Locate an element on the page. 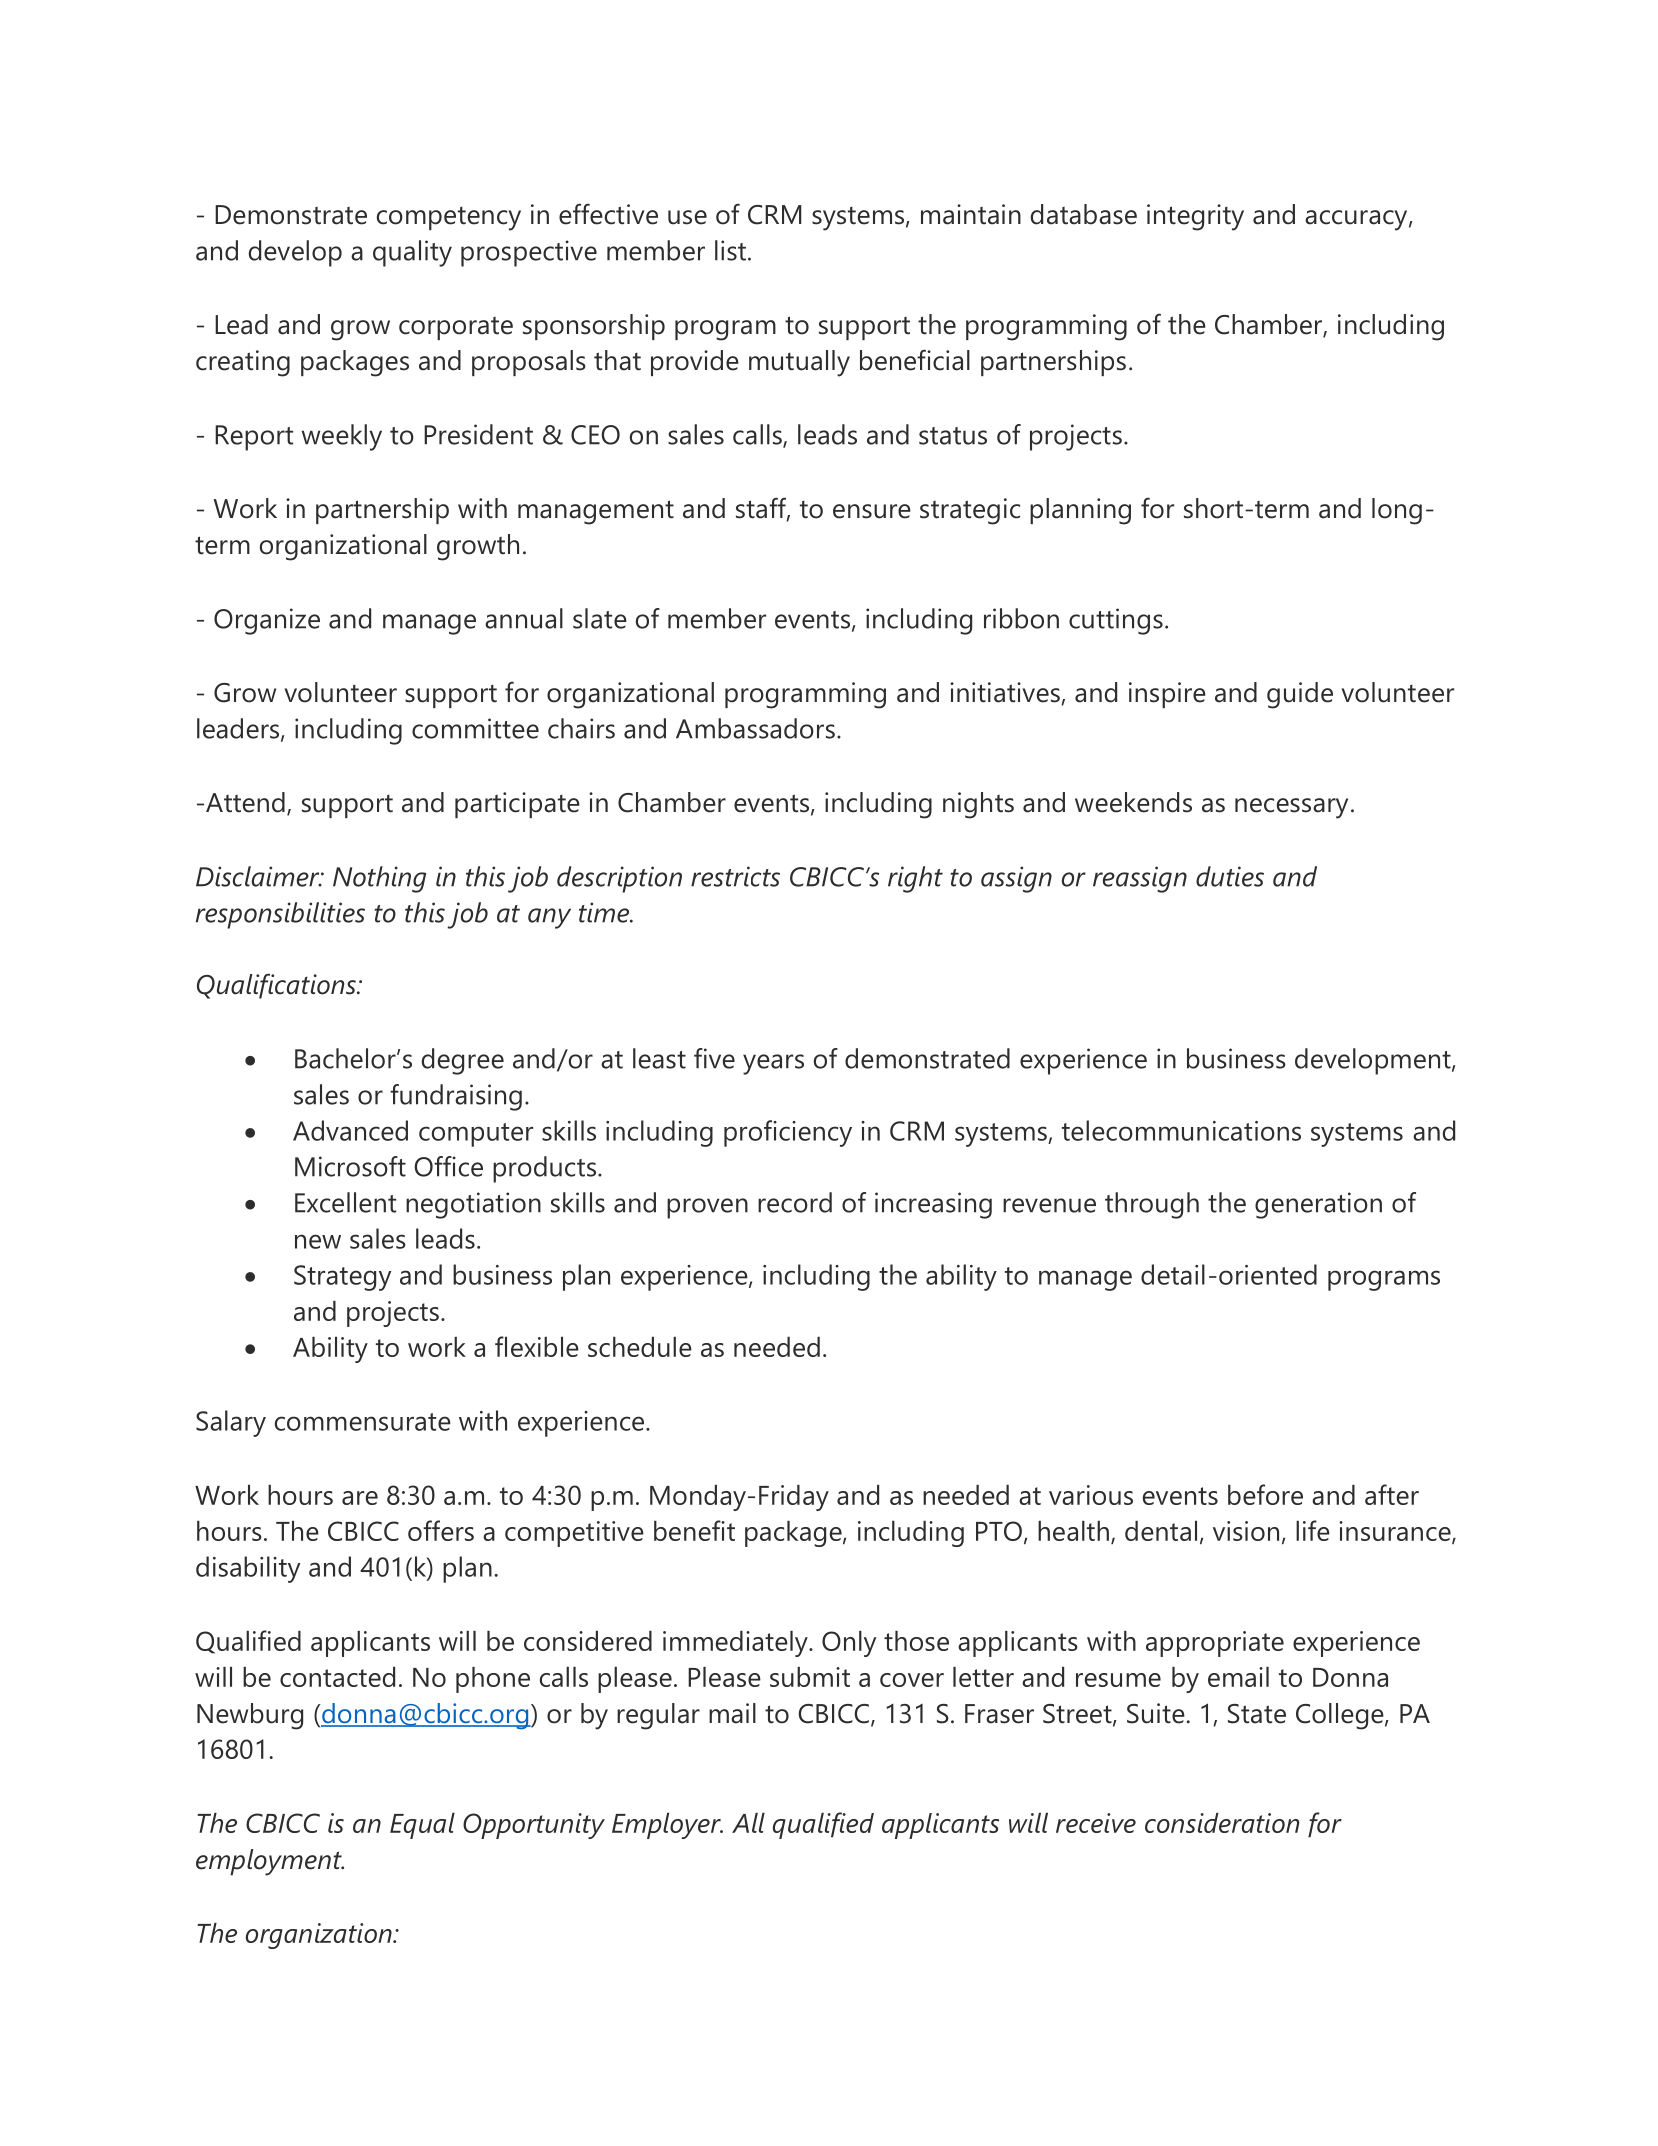 The width and height of the page is (1658, 2146). Equal is located at coordinates (422, 1825).
